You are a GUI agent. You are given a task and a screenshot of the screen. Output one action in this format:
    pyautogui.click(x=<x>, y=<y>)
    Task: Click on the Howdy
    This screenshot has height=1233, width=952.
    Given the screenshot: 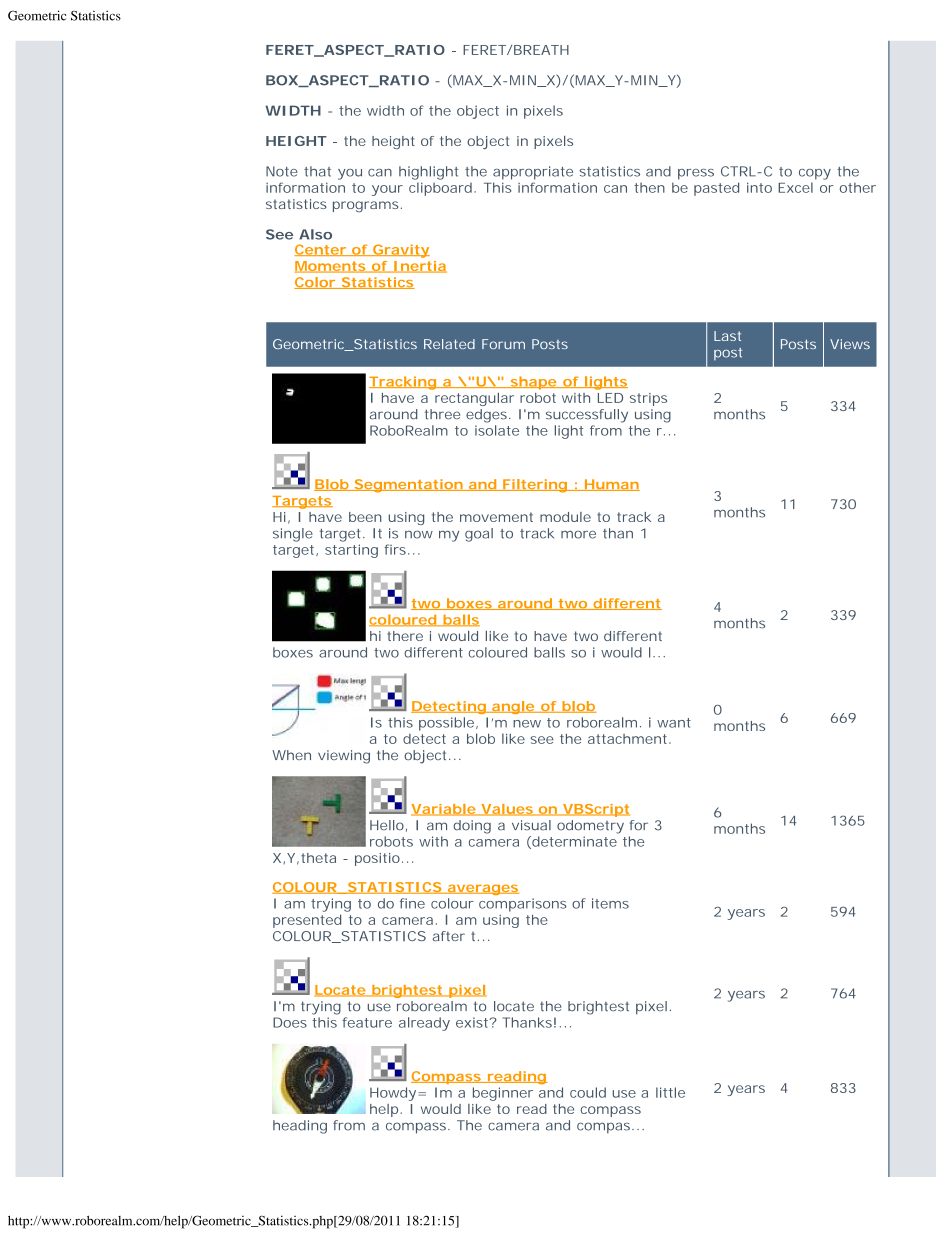 What is the action you would take?
    pyautogui.click(x=395, y=1094)
